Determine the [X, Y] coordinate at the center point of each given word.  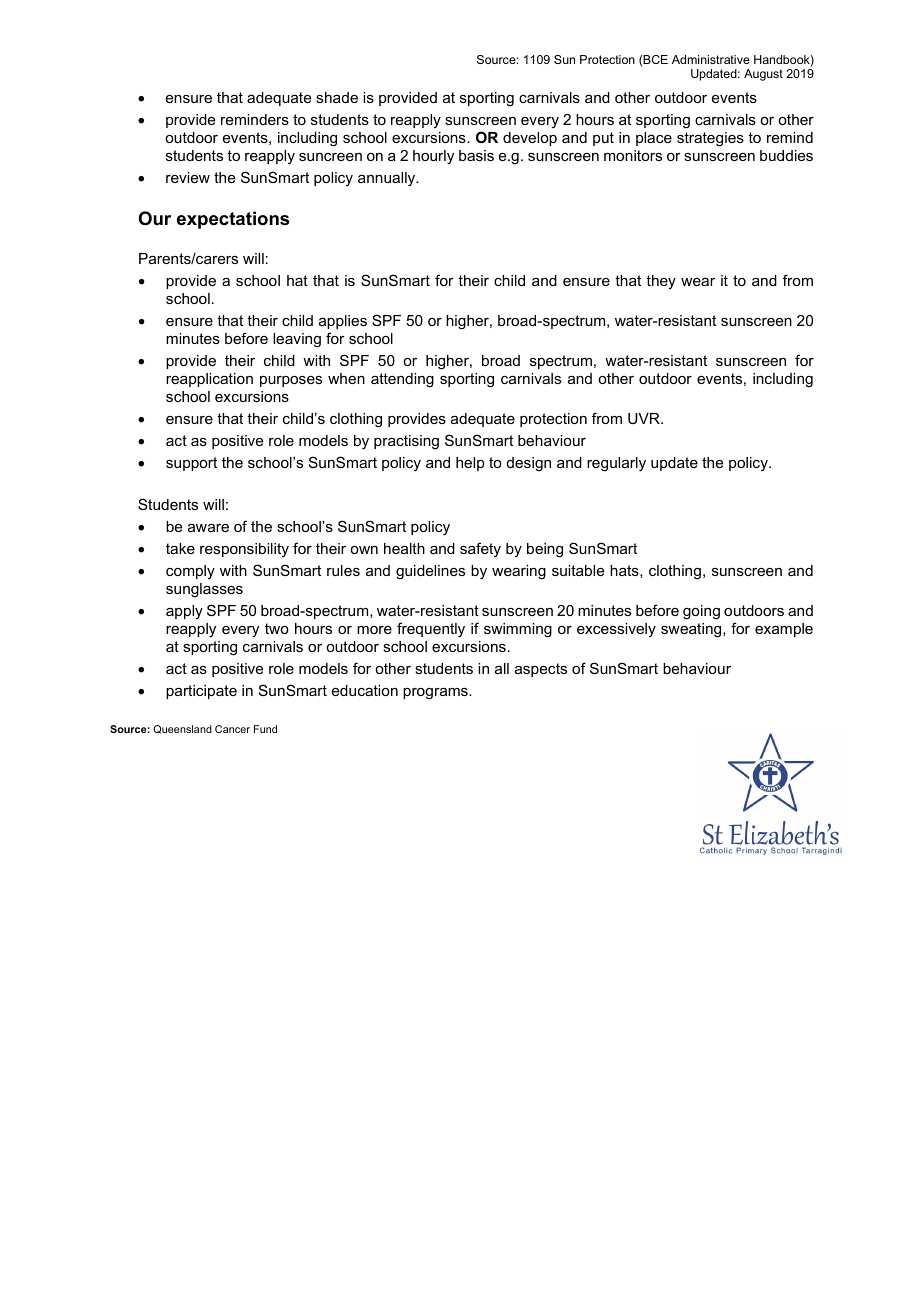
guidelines [430, 572]
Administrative [711, 59]
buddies [786, 155]
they [661, 282]
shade [337, 97]
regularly [616, 464]
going [701, 612]
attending [402, 380]
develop [530, 139]
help [470, 464]
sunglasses [204, 590]
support [191, 464]
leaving [297, 340]
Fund [265, 729]
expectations [233, 220]
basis [476, 155]
